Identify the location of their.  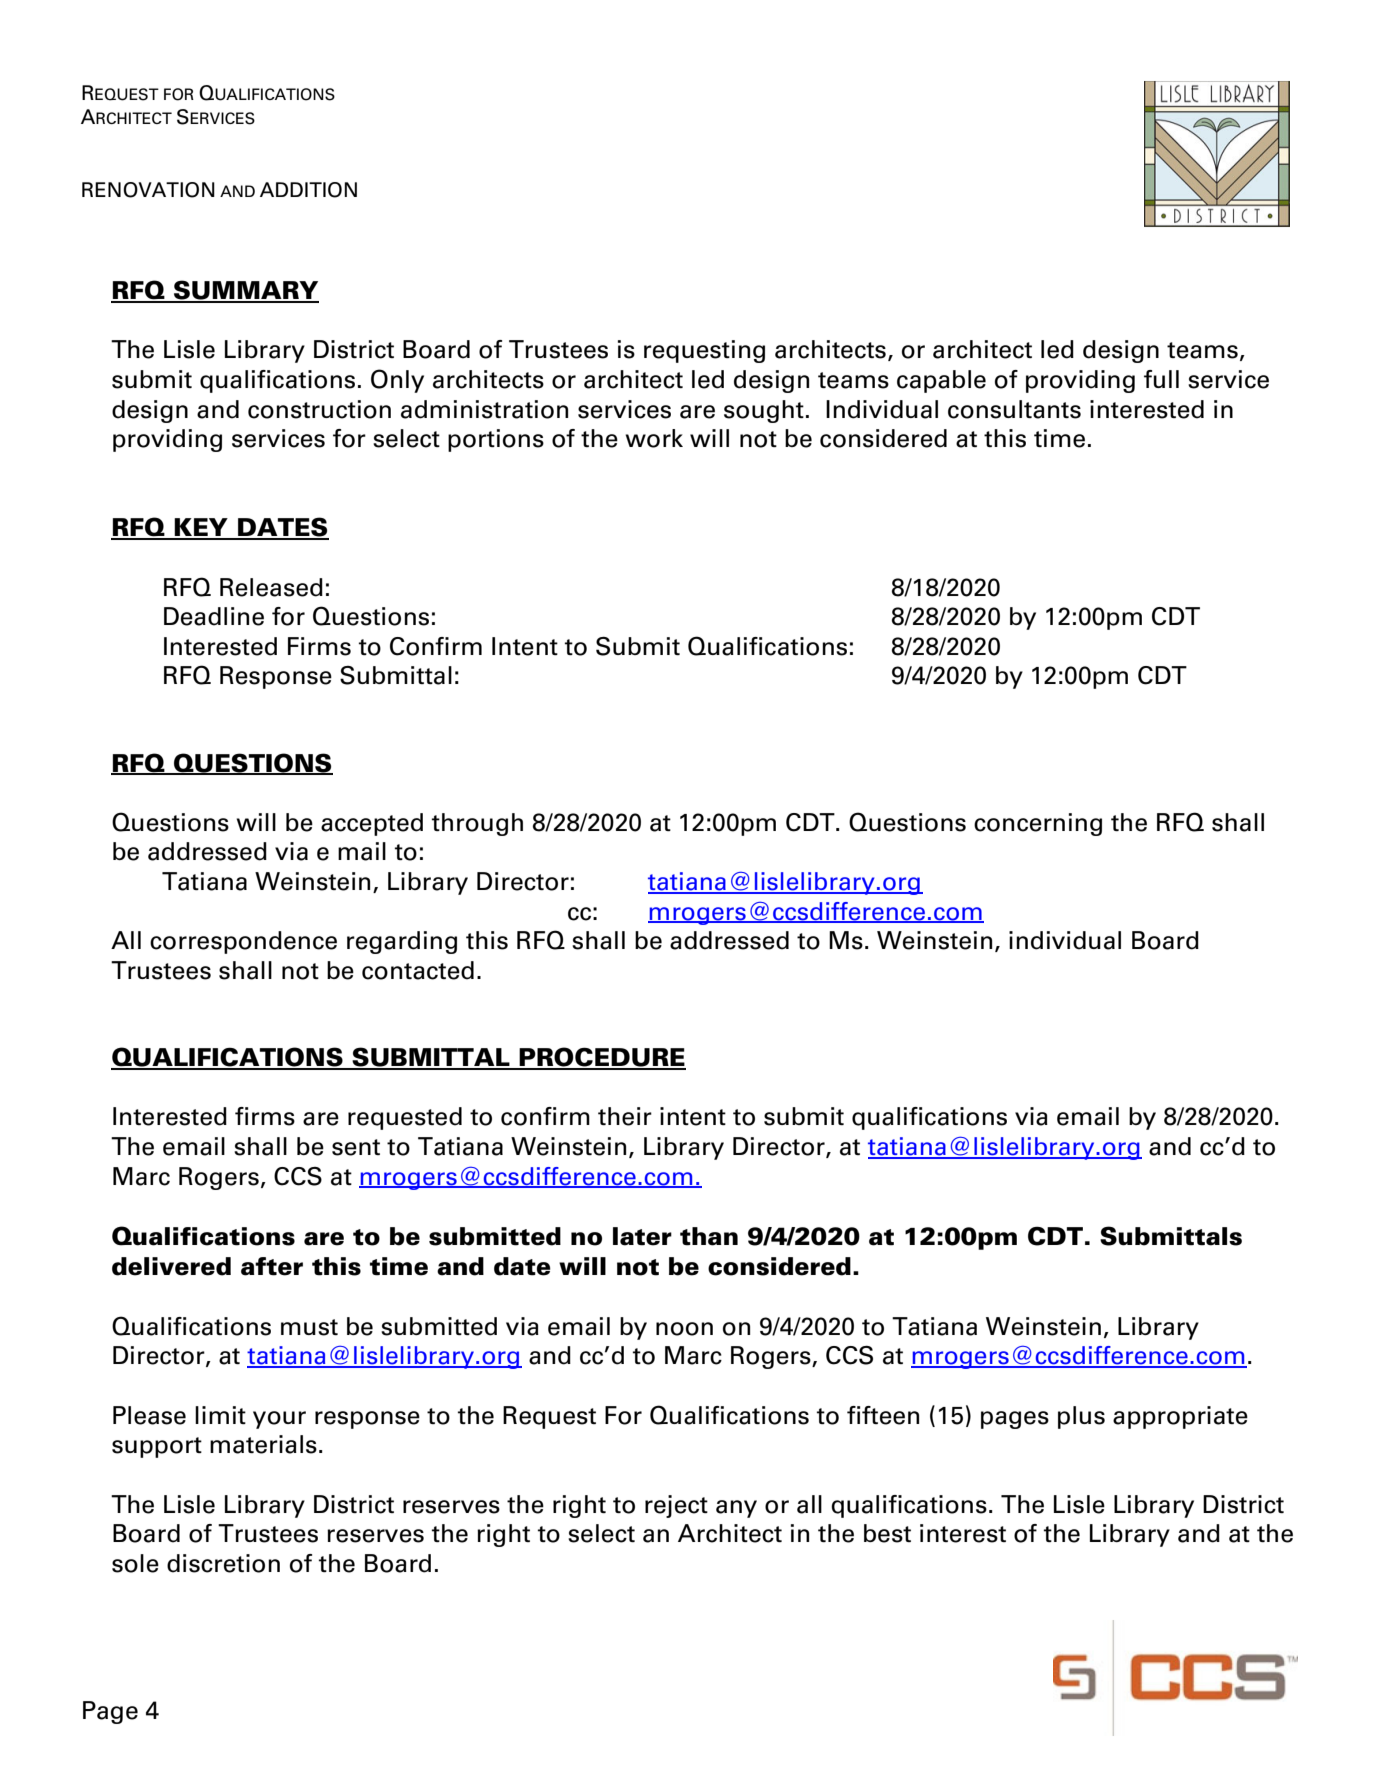
(625, 1116).
